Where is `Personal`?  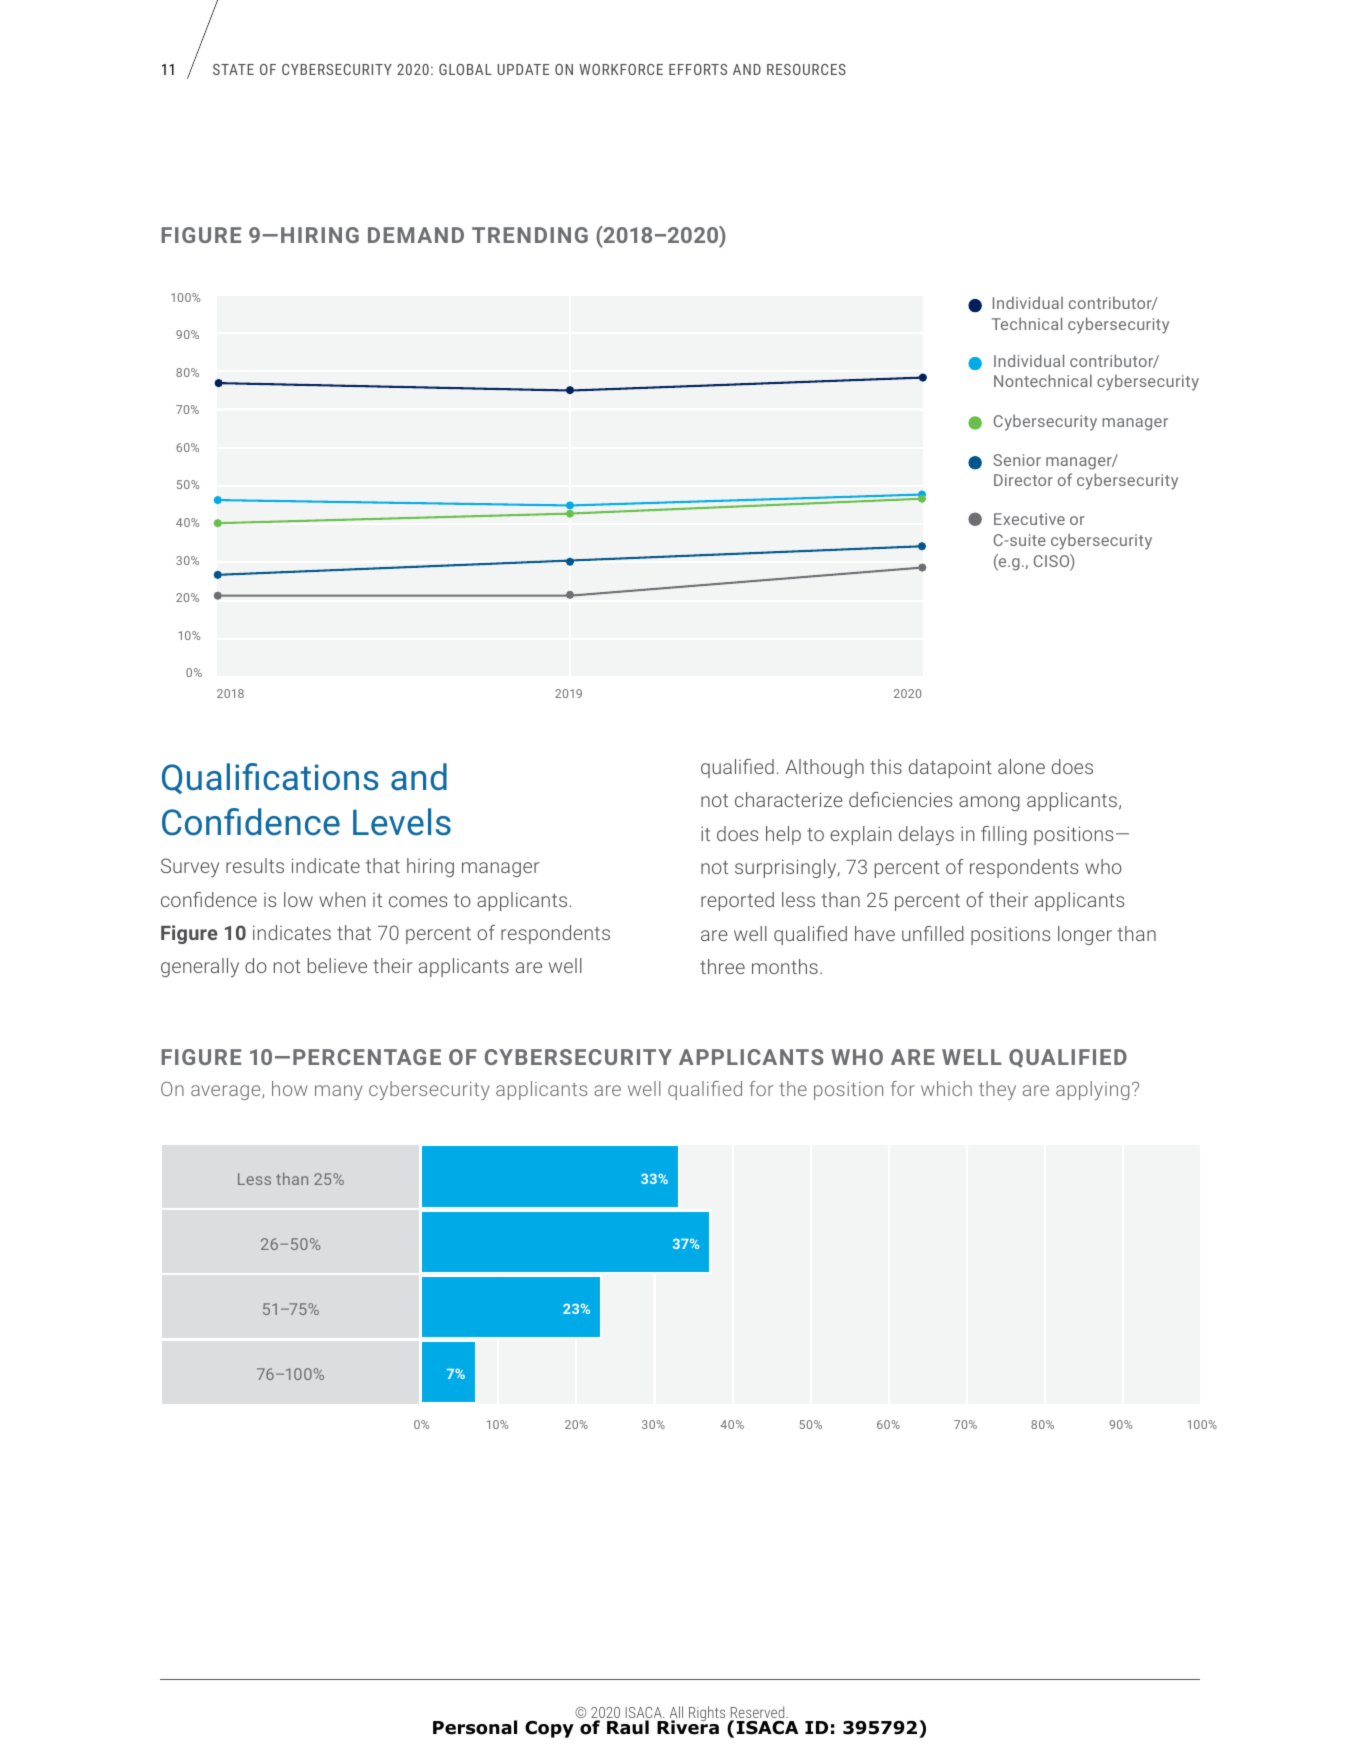 Personal is located at coordinates (475, 1727).
